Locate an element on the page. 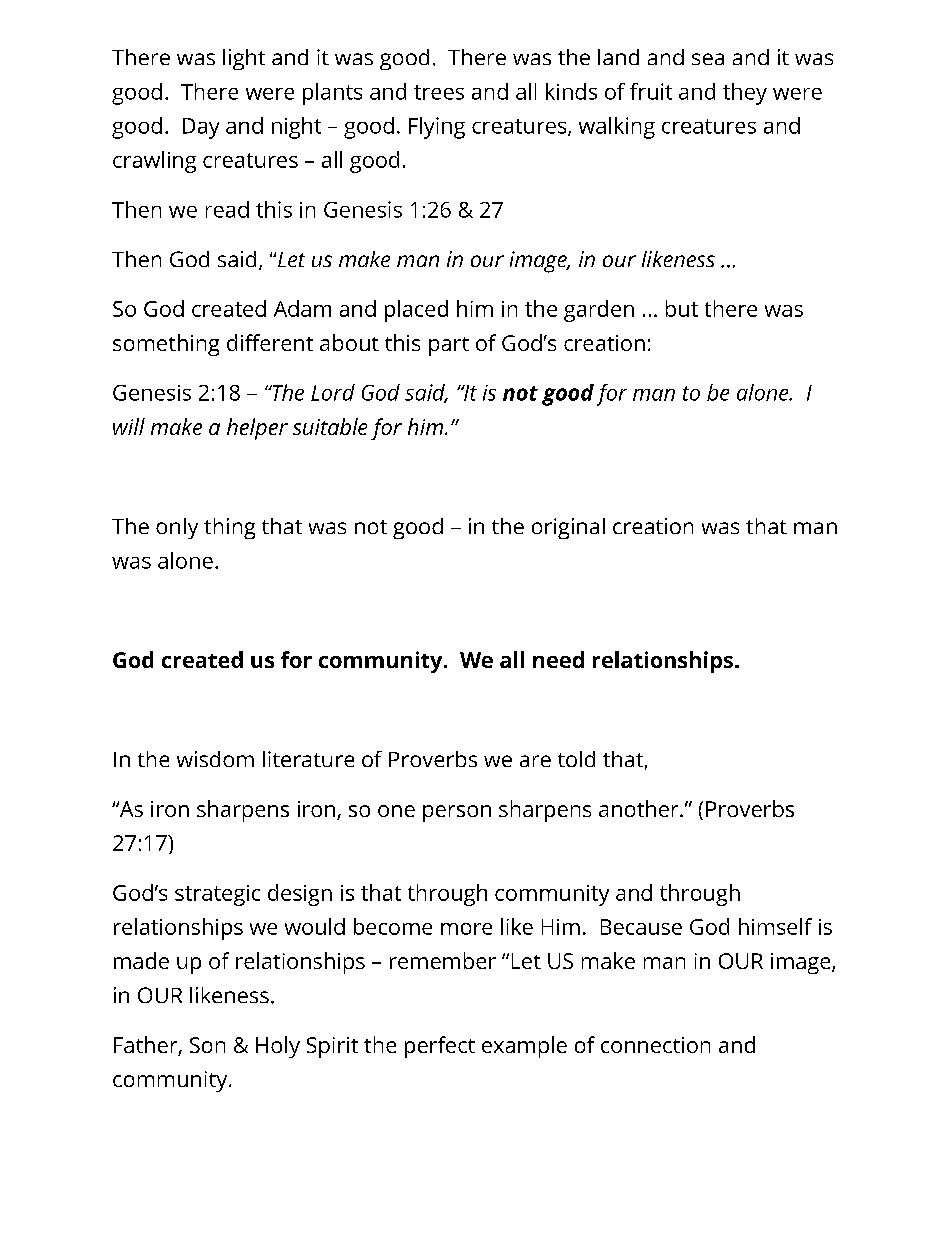 This document has width=952, height=1233. trees is located at coordinates (439, 92).
